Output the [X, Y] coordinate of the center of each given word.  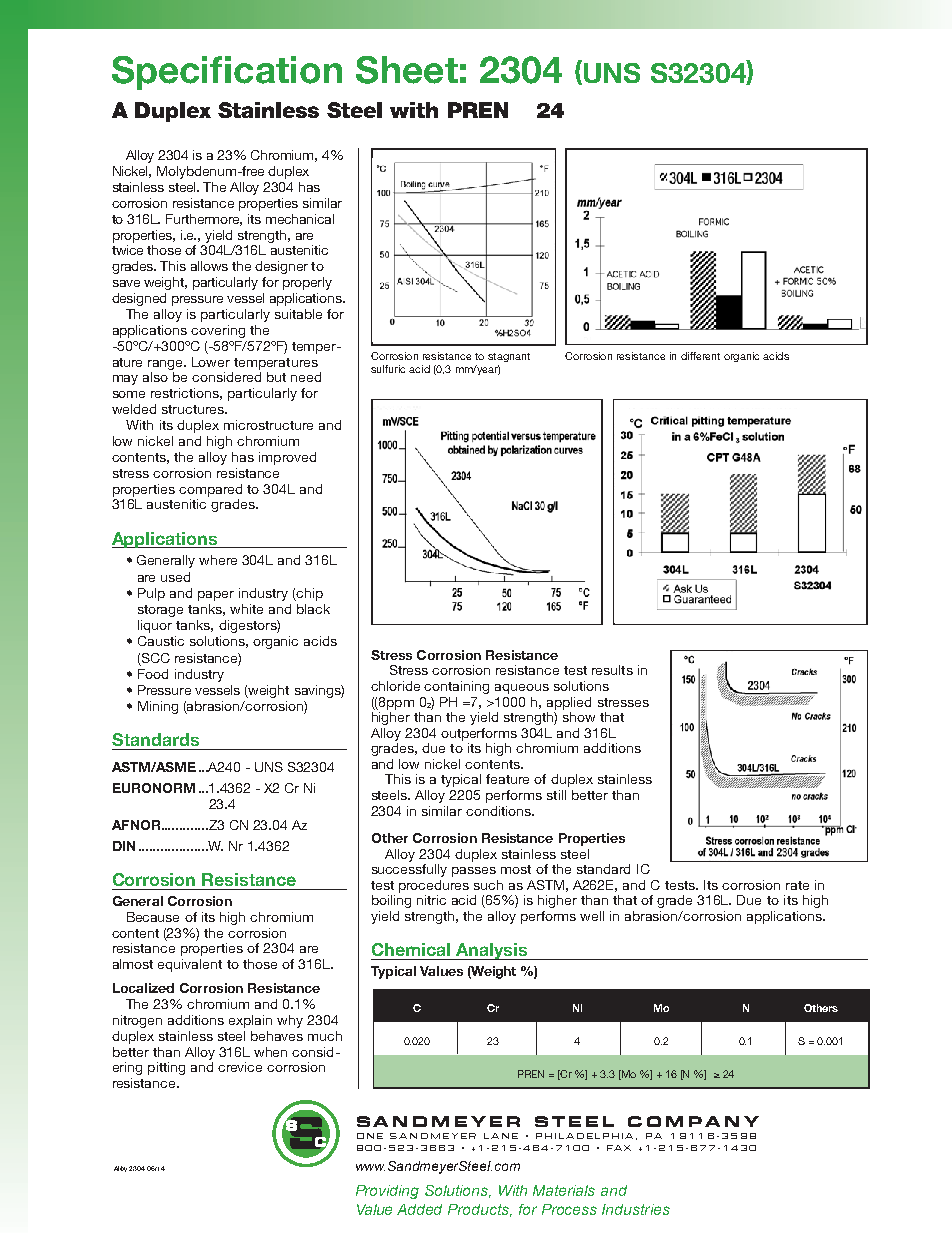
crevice [240, 1067]
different [700, 356]
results [612, 670]
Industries [636, 1209]
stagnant [509, 357]
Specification [227, 73]
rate [797, 885]
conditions [499, 811]
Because [153, 917]
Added [419, 1209]
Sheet [407, 70]
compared [210, 490]
